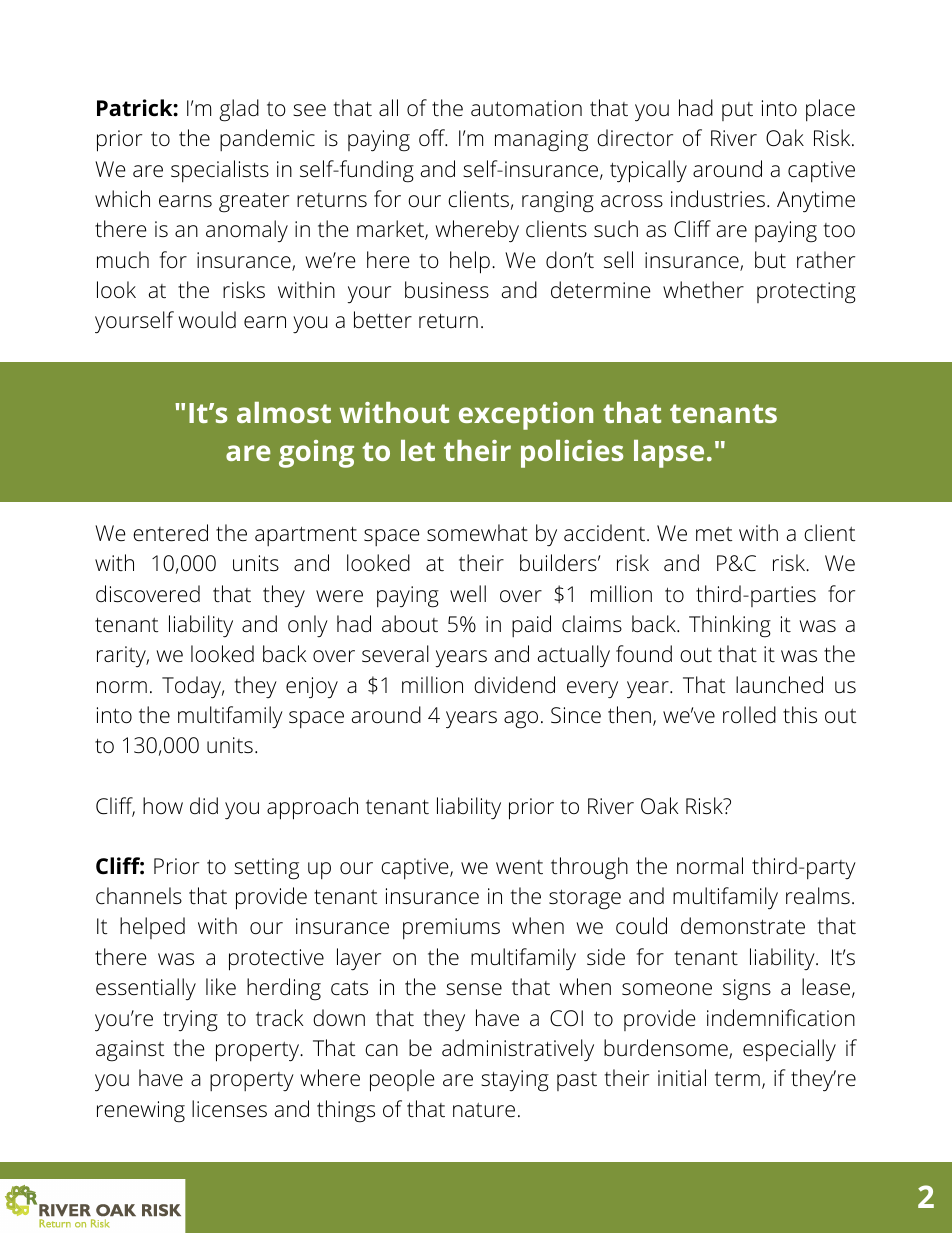 Image resolution: width=952 pixels, height=1233 pixels. I want to click on licenses, so click(229, 1109).
